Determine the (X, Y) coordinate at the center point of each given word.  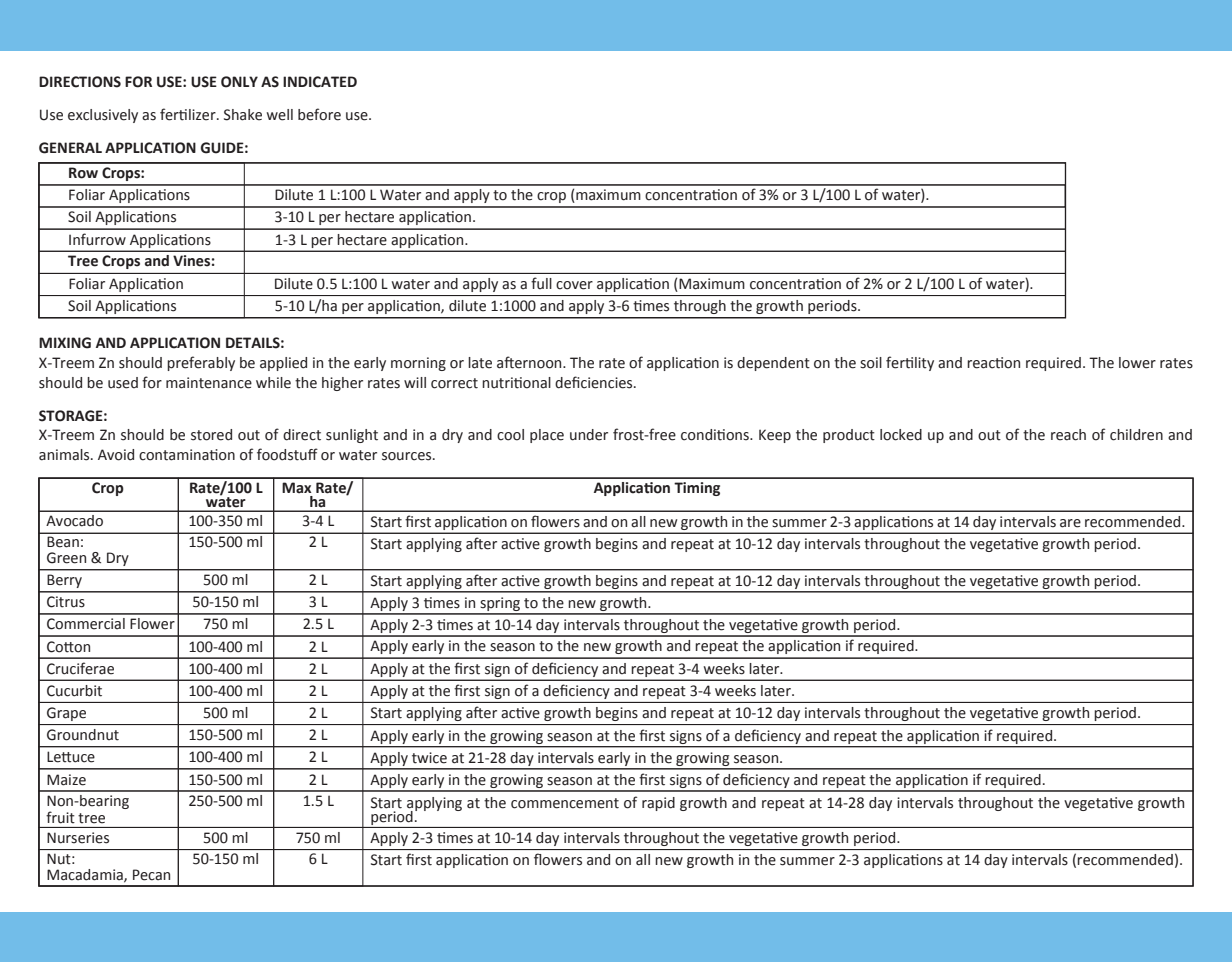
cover (574, 285)
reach (1068, 435)
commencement (565, 803)
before (319, 114)
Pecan (151, 875)
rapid (658, 804)
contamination (187, 455)
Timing (697, 489)
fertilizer (189, 114)
